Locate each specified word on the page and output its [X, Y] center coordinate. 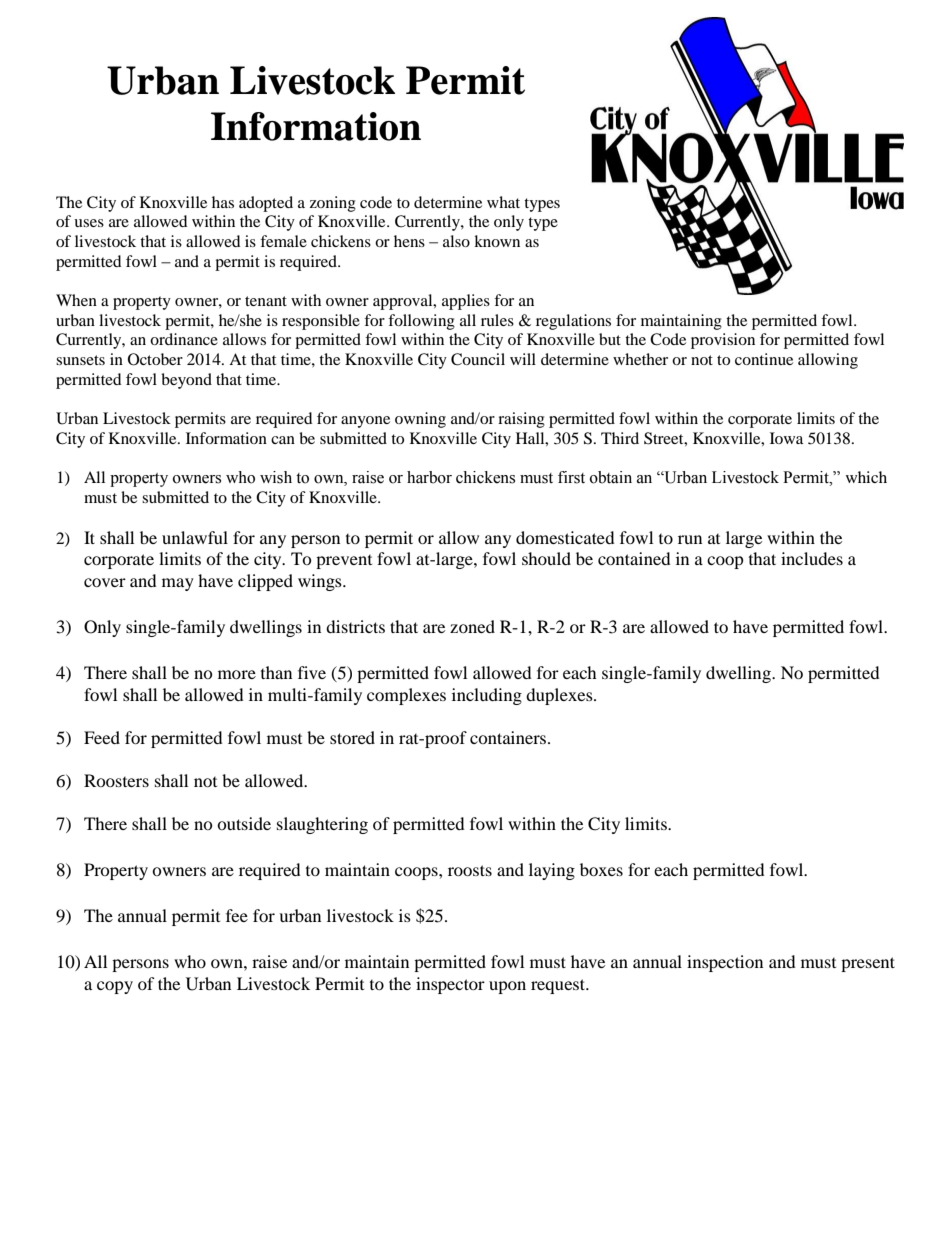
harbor [429, 477]
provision [723, 341]
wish [276, 477]
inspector [450, 985]
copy [115, 987]
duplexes [560, 696]
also [456, 241]
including [487, 696]
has [223, 202]
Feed [102, 737]
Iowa [786, 438]
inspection [725, 963]
